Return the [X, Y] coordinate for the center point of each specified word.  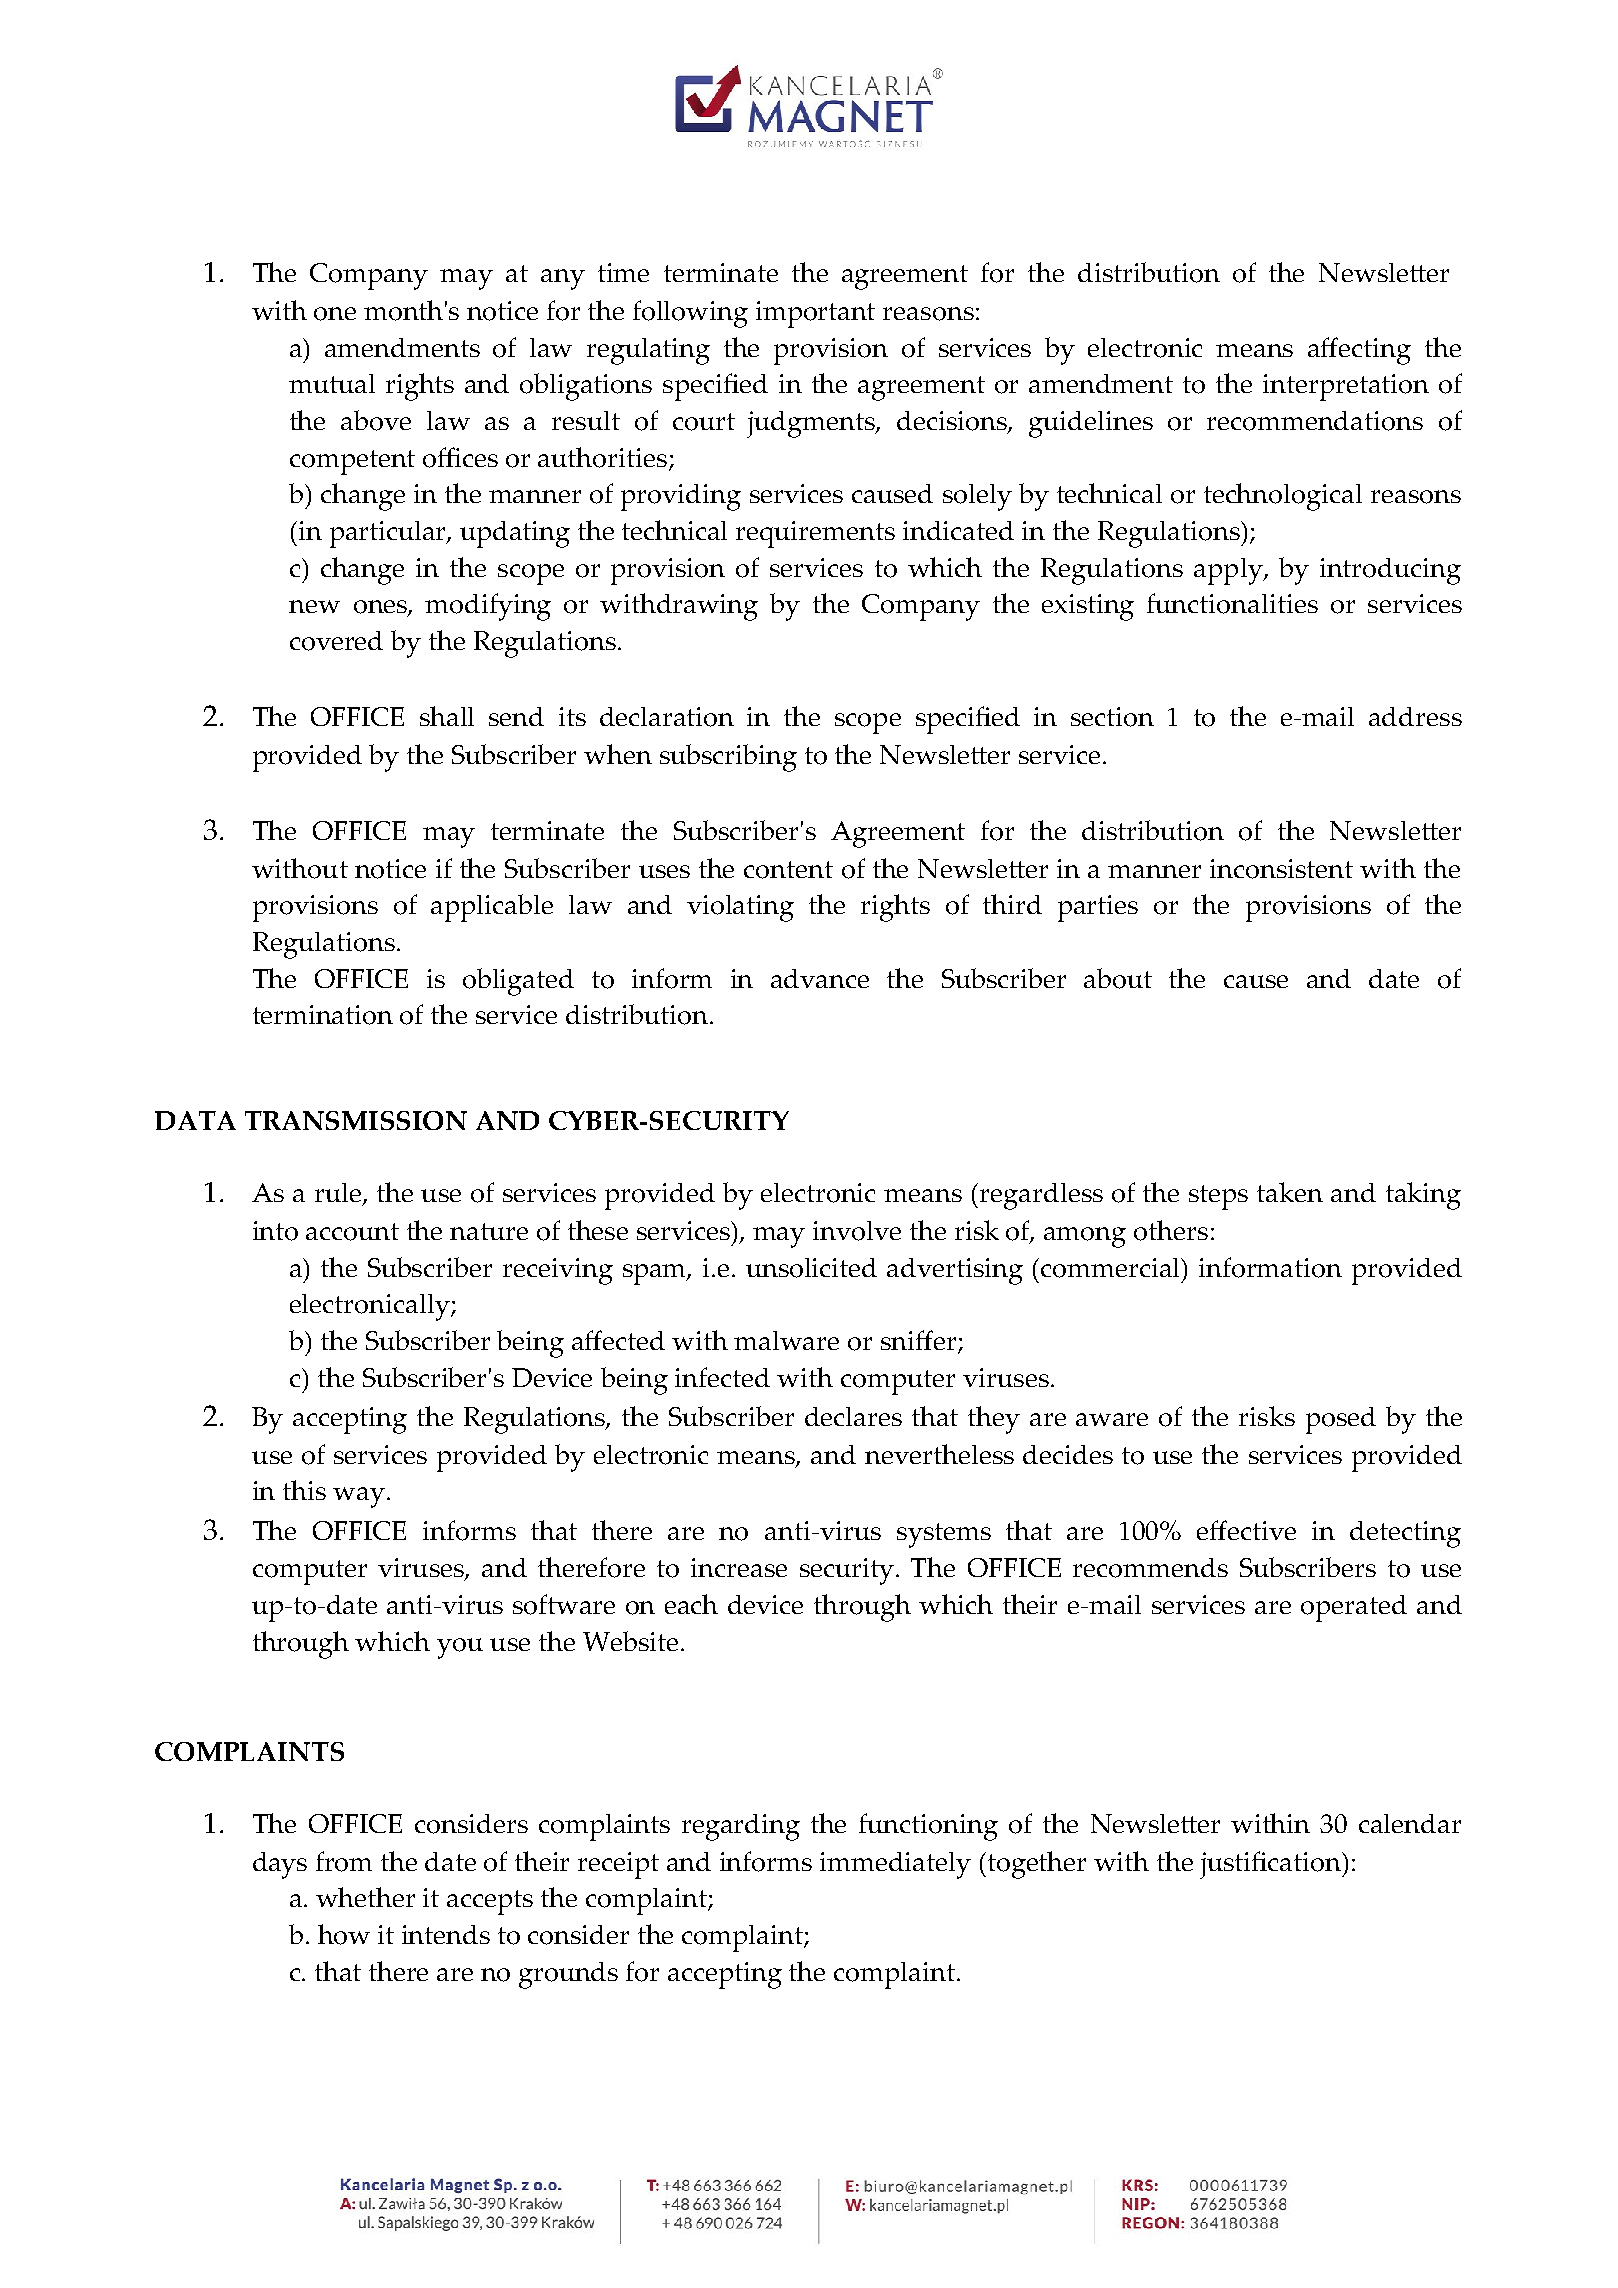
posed [1341, 1420]
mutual [332, 383]
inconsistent [1281, 869]
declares [853, 1416]
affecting [1359, 351]
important [815, 314]
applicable [492, 908]
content [788, 870]
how [344, 1934]
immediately [895, 1865]
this [304, 1490]
